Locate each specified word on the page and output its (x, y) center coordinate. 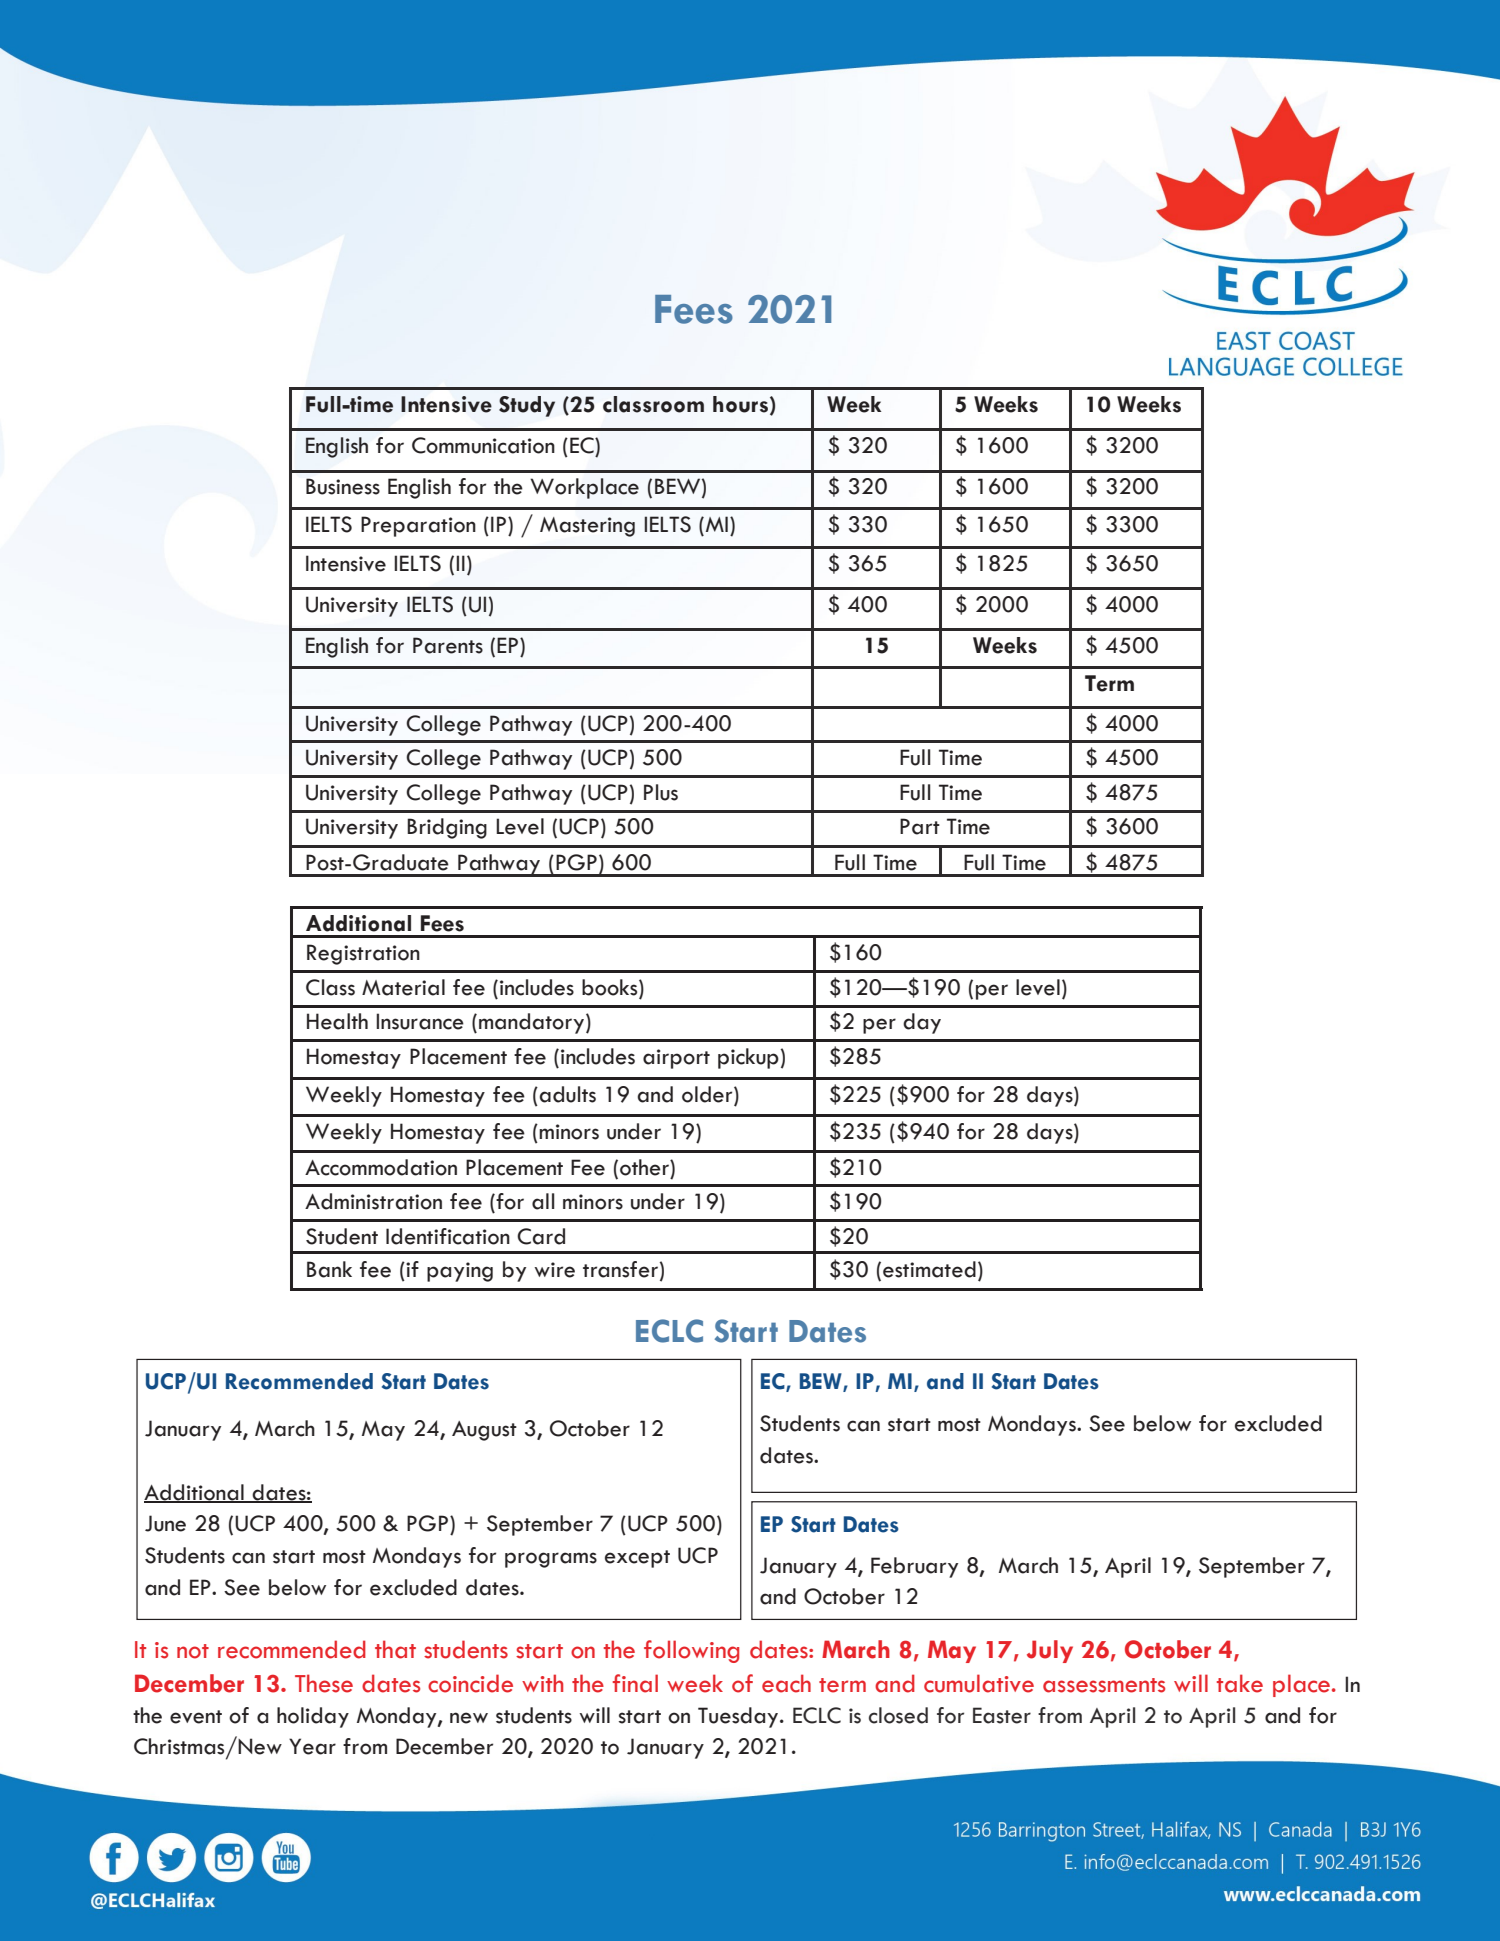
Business (343, 486)
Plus (661, 792)
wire (554, 1270)
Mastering (587, 527)
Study (527, 406)
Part (920, 826)
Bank (329, 1269)
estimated (929, 1269)
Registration (363, 954)
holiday (313, 1717)
